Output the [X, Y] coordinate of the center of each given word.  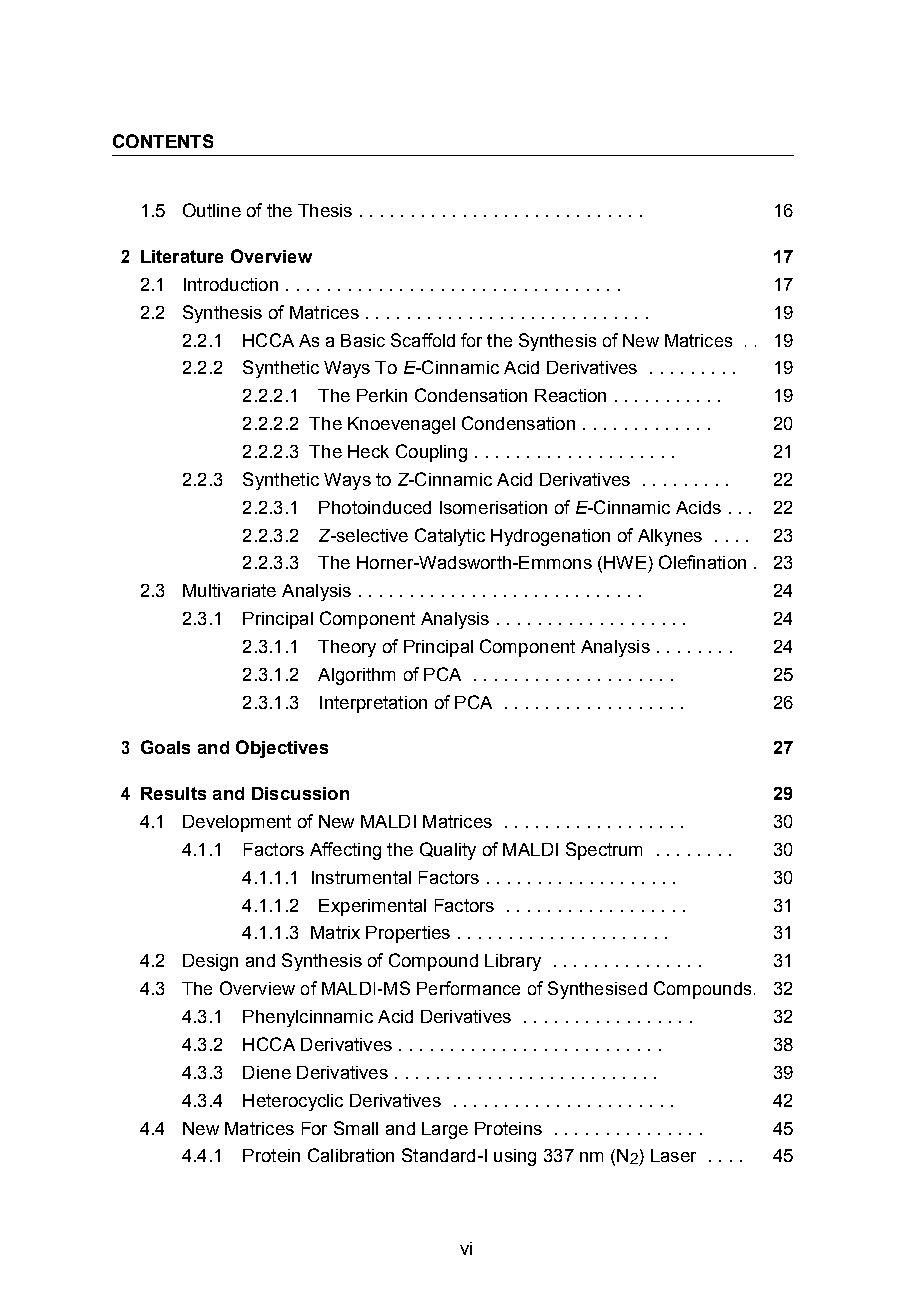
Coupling [431, 453]
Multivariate [229, 590]
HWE [625, 562]
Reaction [570, 395]
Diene [267, 1072]
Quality [448, 851]
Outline [212, 210]
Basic [363, 340]
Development [237, 823]
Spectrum [604, 851]
